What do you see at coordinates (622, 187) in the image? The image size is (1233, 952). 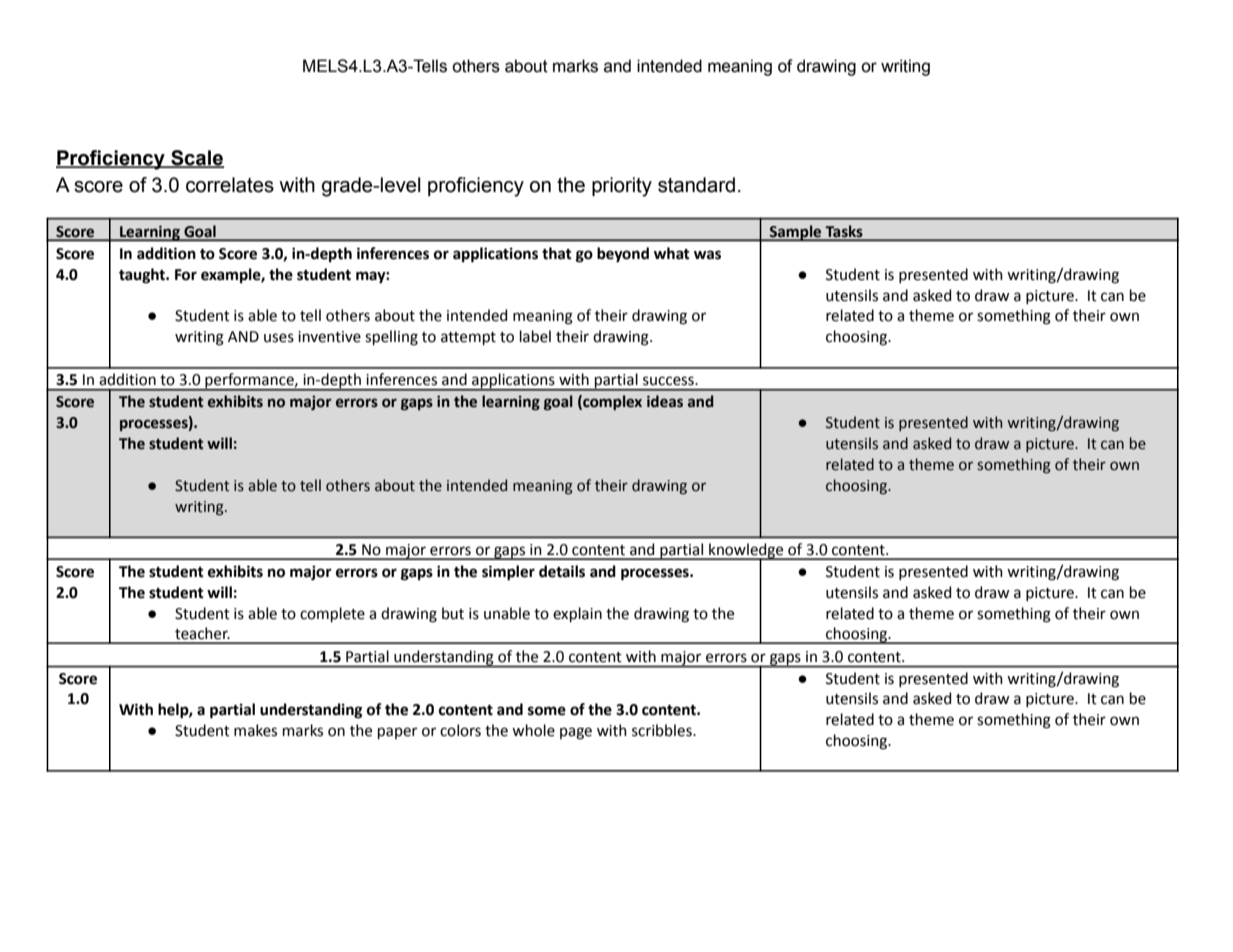 I see `priority` at bounding box center [622, 187].
